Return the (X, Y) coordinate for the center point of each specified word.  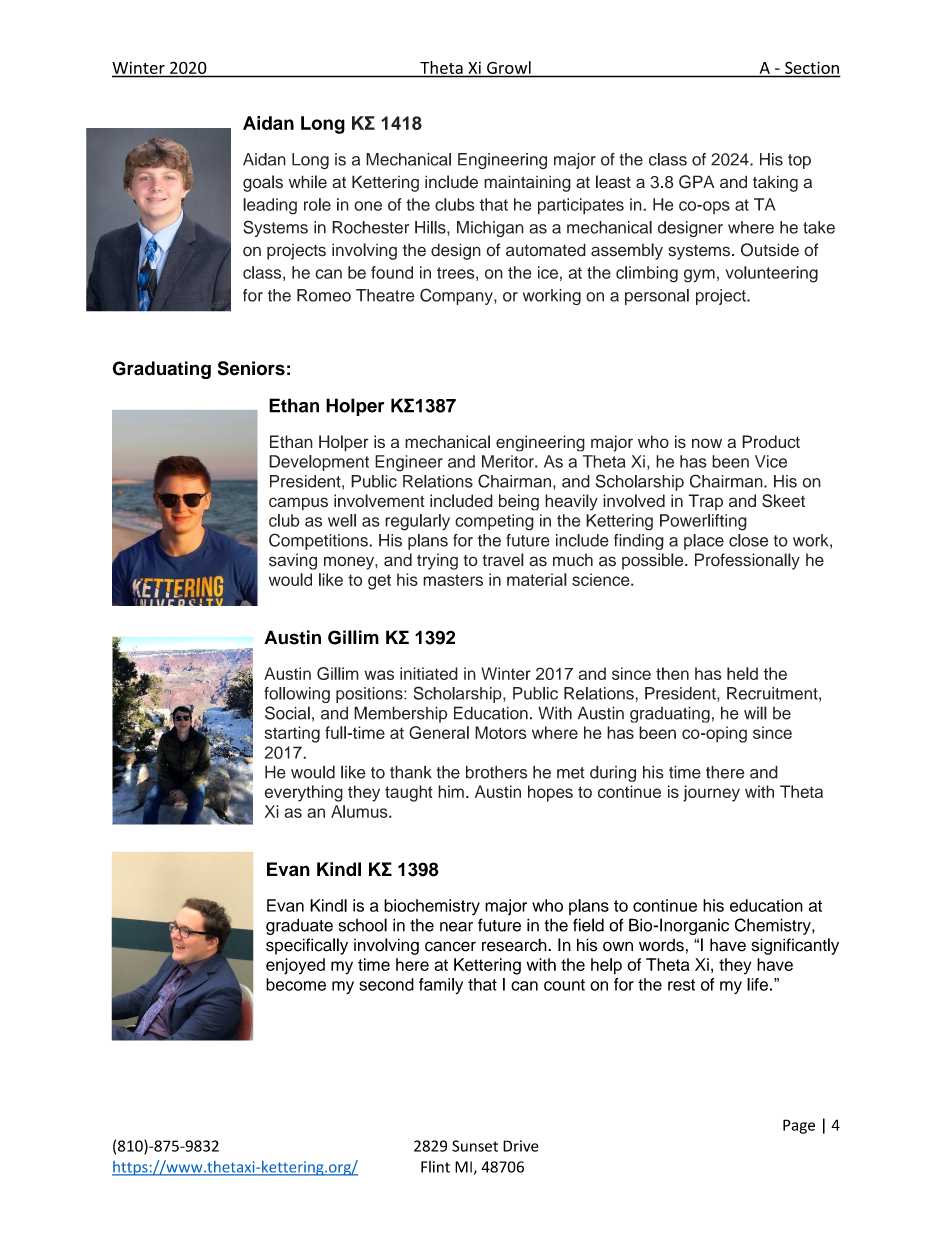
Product (771, 441)
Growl (509, 67)
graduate (299, 926)
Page (799, 1126)
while (308, 182)
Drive (521, 1146)
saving (293, 561)
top (799, 161)
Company (457, 296)
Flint (435, 1167)
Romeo (324, 295)
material (537, 579)
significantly (795, 946)
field (588, 925)
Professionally (747, 561)
